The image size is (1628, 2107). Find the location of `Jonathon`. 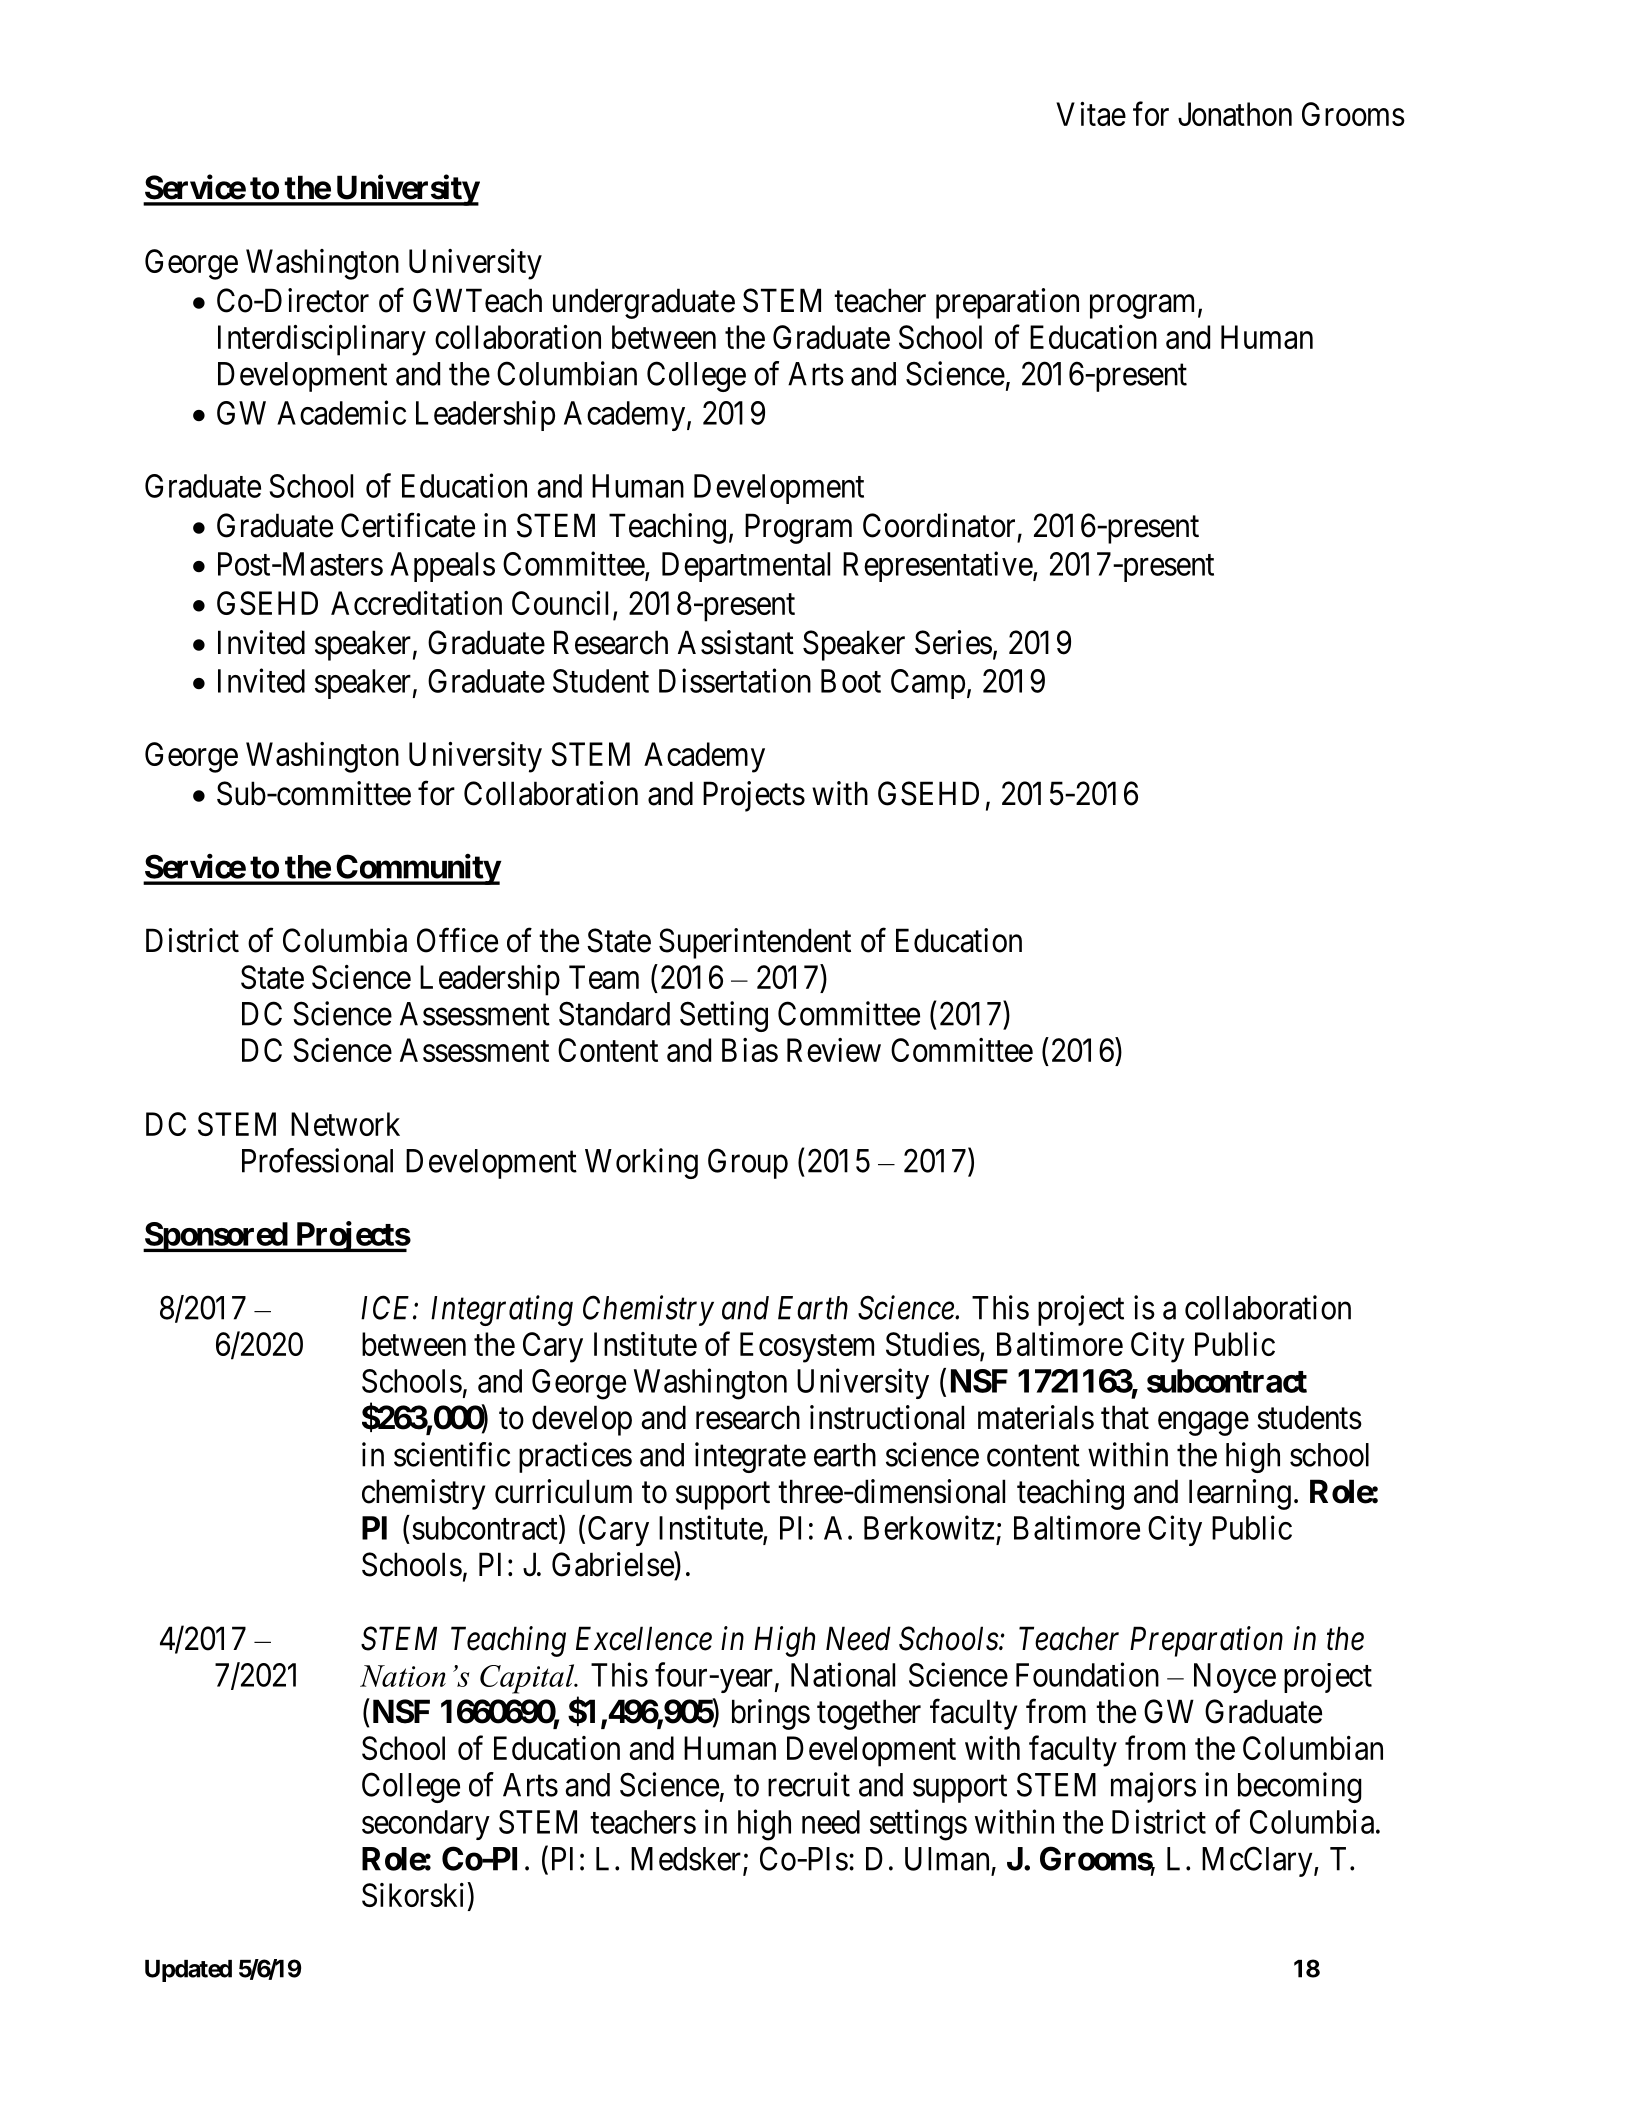

Jonathon is located at coordinates (1235, 114).
